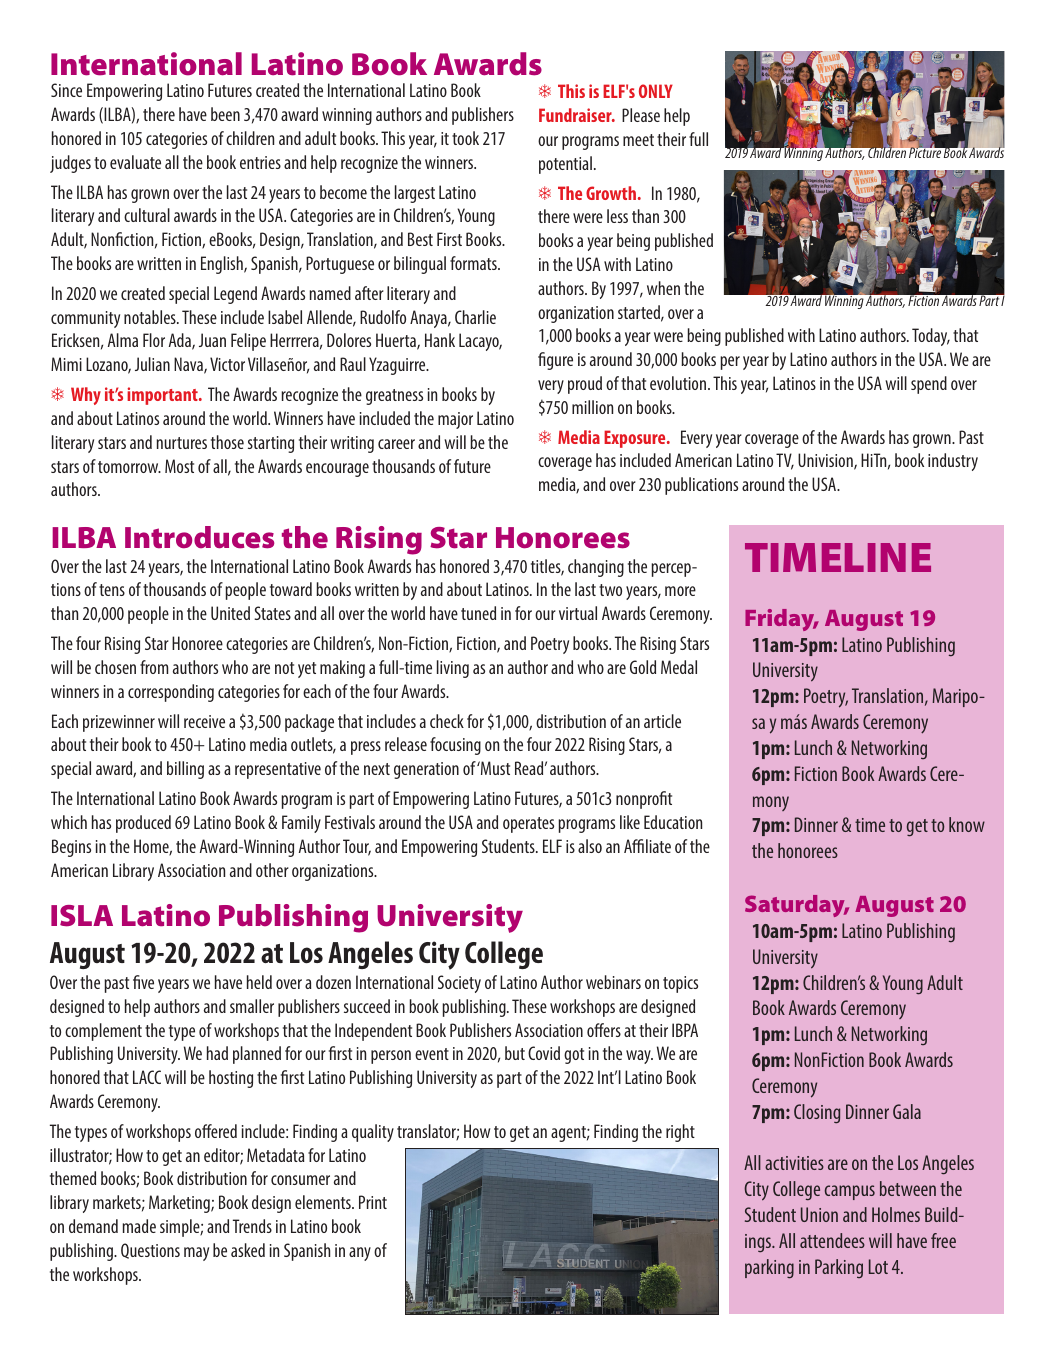 The image size is (1054, 1364). I want to click on produced, so click(143, 824).
